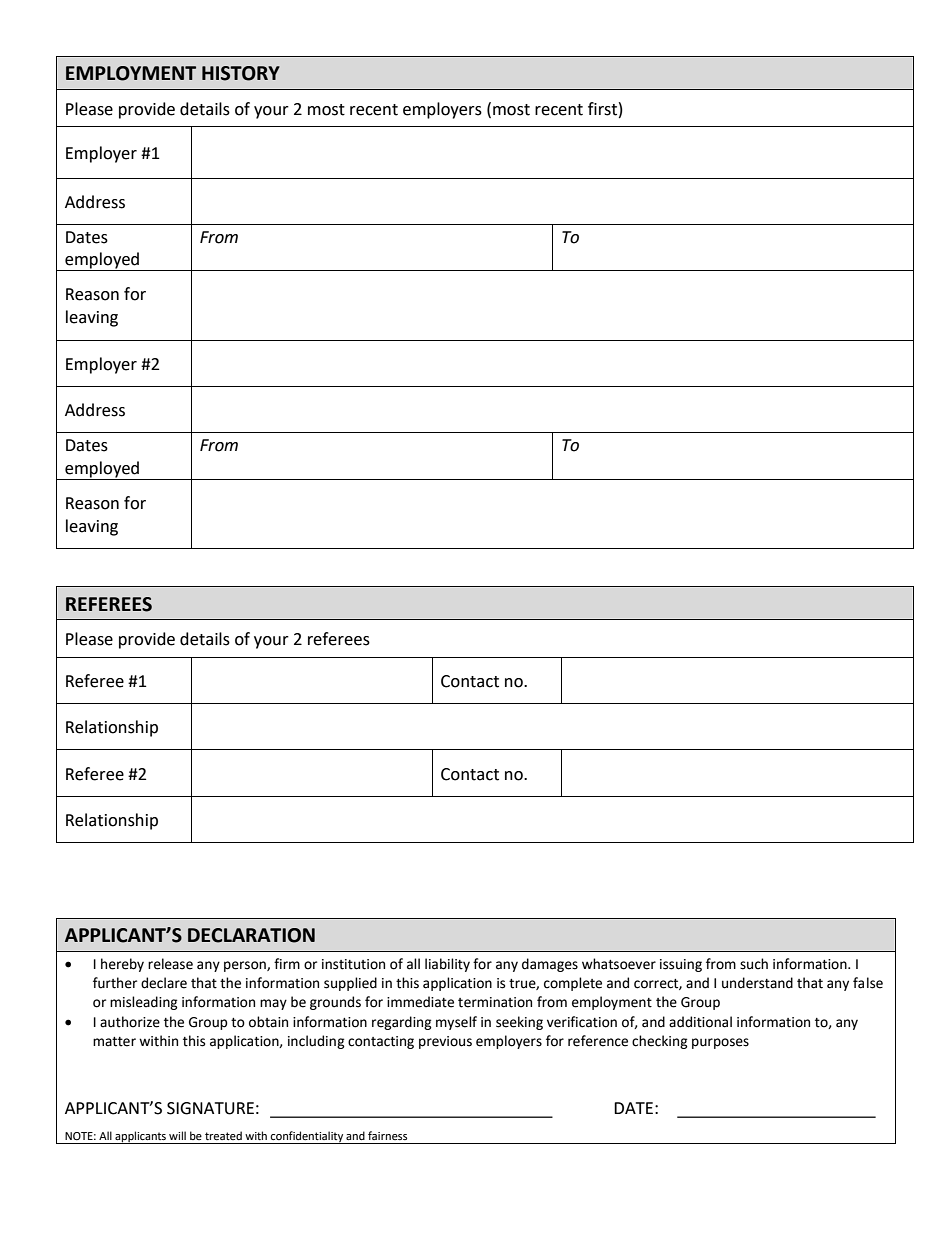 The height and width of the screenshot is (1233, 952). Describe the element at coordinates (619, 964) in the screenshot. I see `whatsoever` at that location.
